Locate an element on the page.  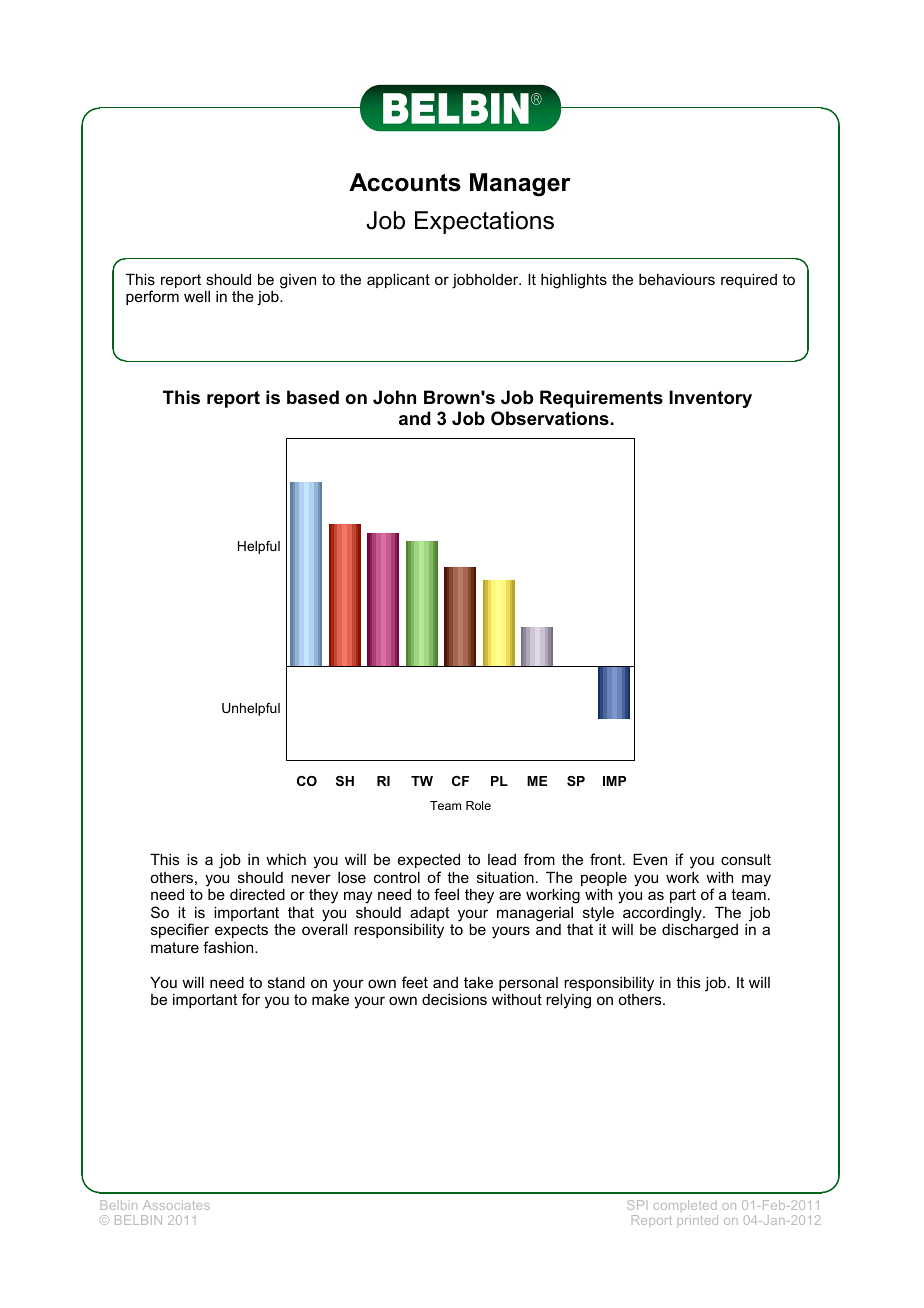
Expectations is located at coordinates (484, 222).
